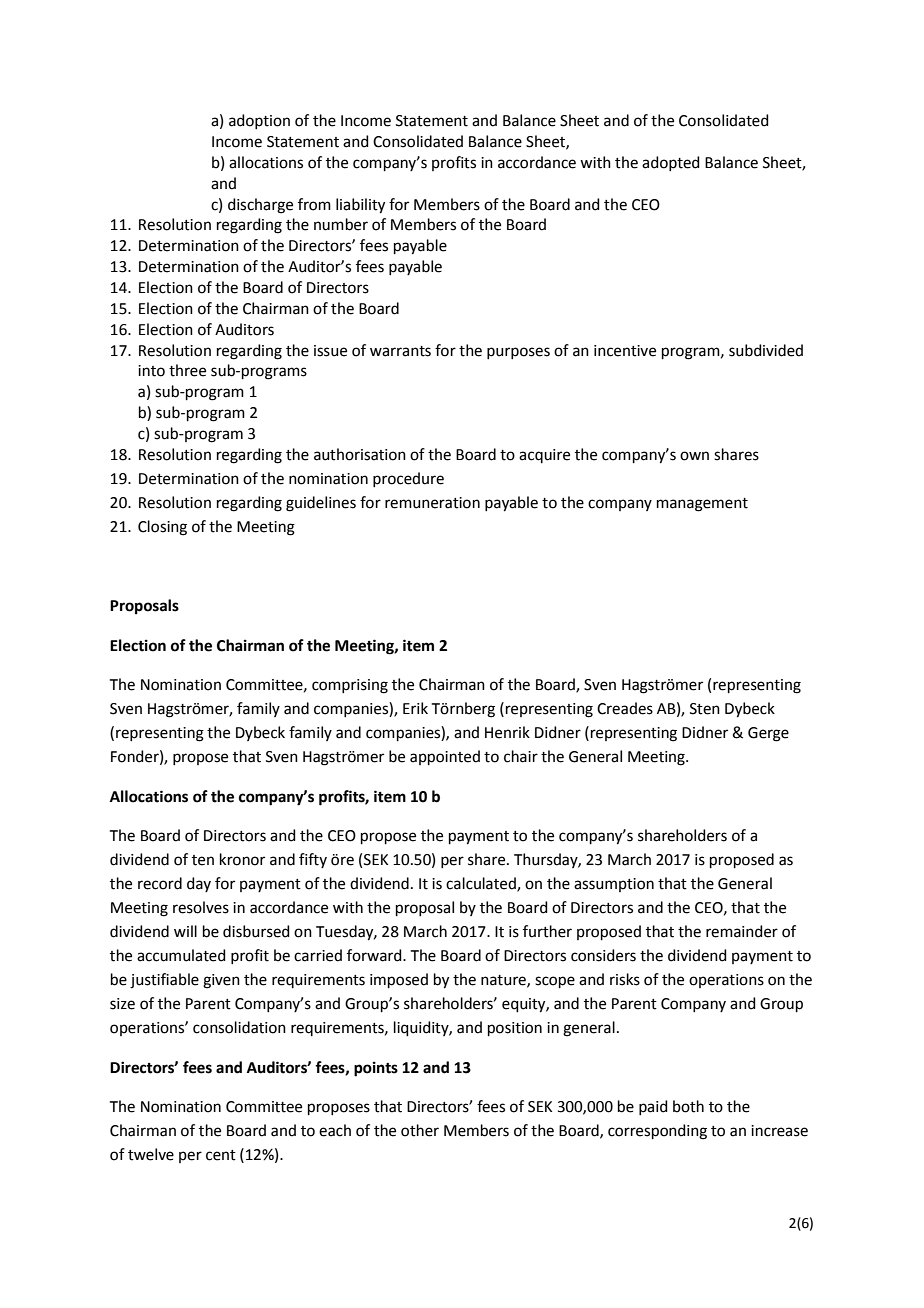  What do you see at coordinates (259, 121) in the screenshot?
I see `adoption` at bounding box center [259, 121].
